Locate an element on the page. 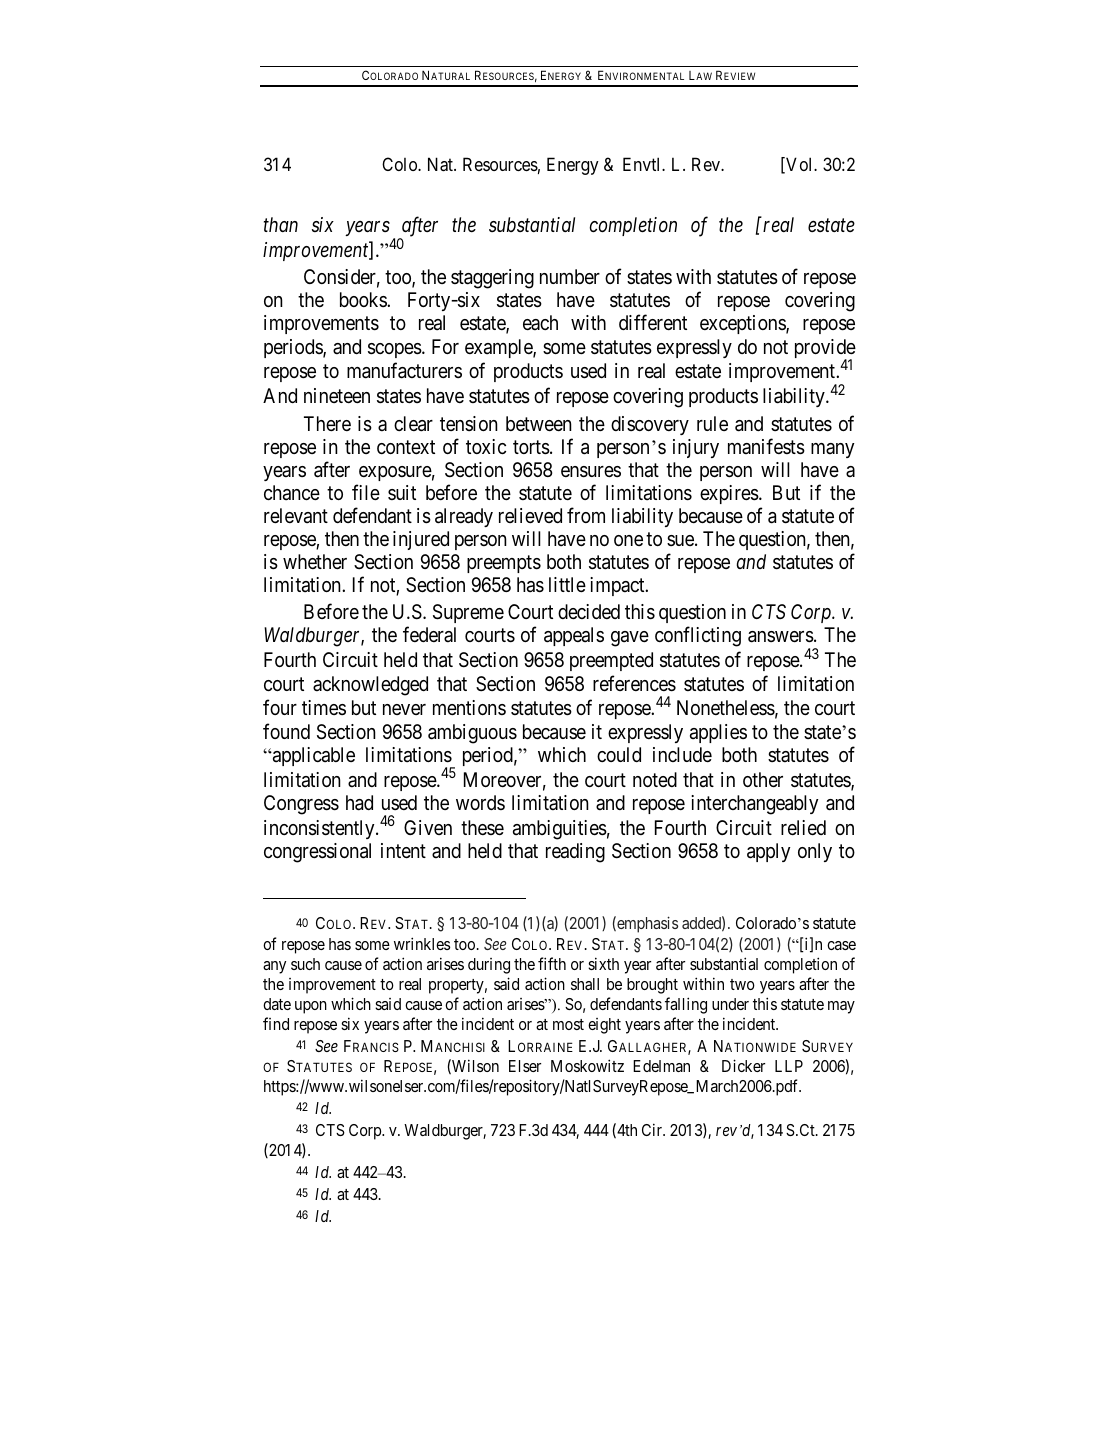  answers is located at coordinates (781, 637).
